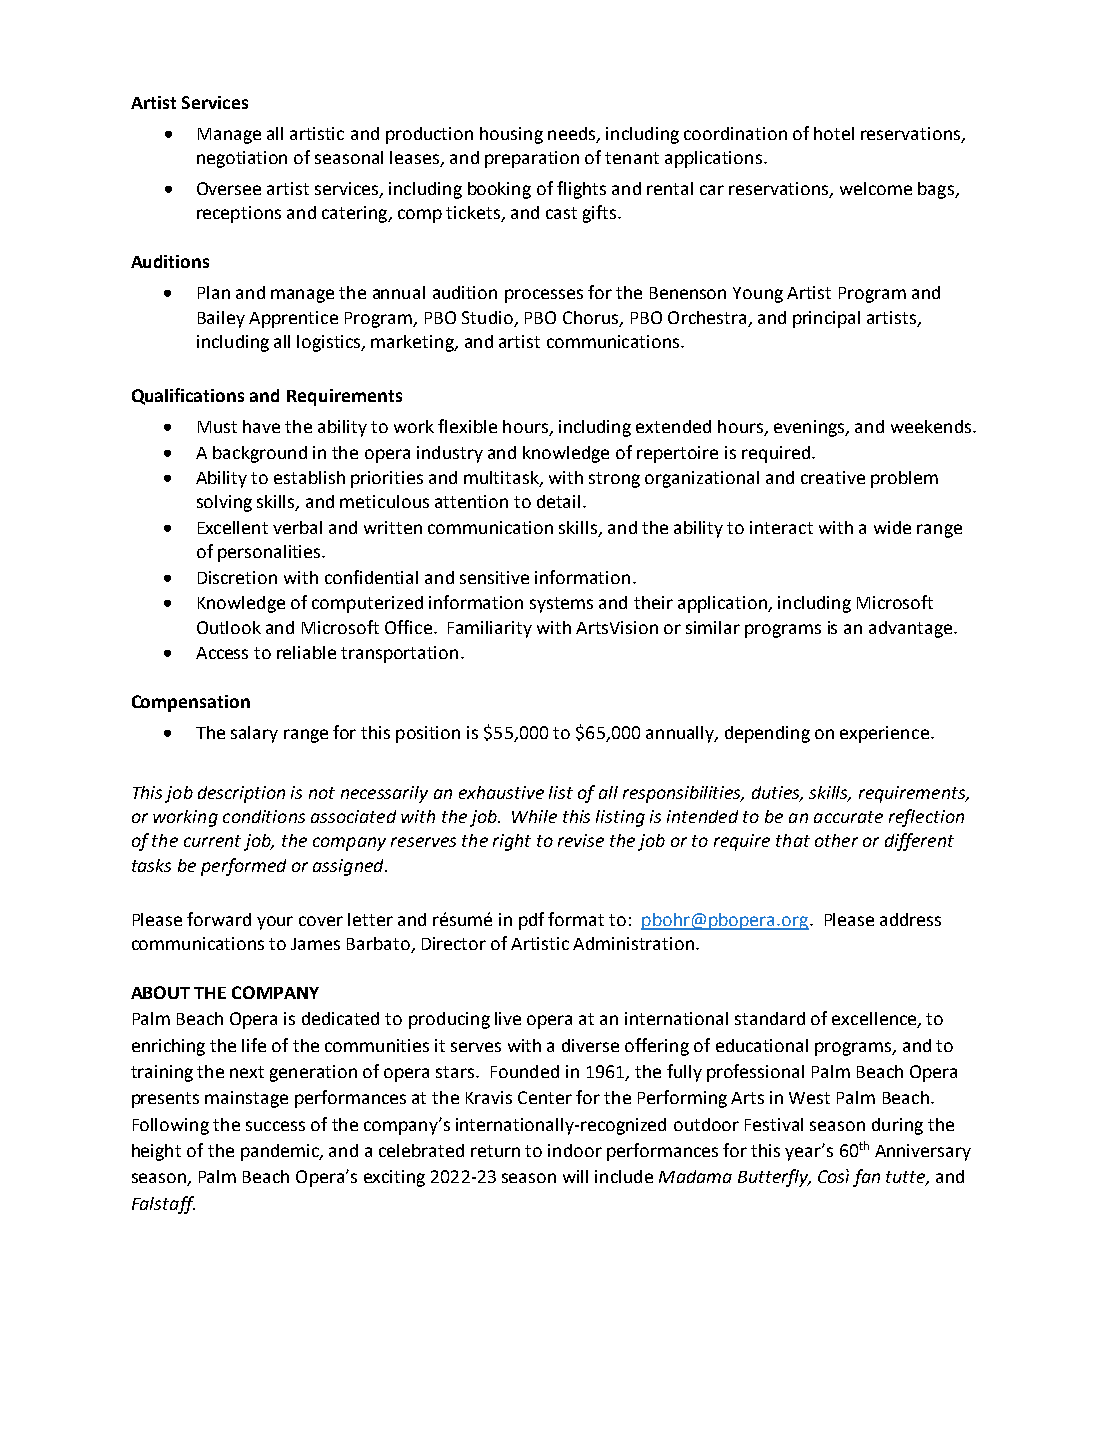 Image resolution: width=1112 pixels, height=1439 pixels. I want to click on Bailey, so click(221, 319).
